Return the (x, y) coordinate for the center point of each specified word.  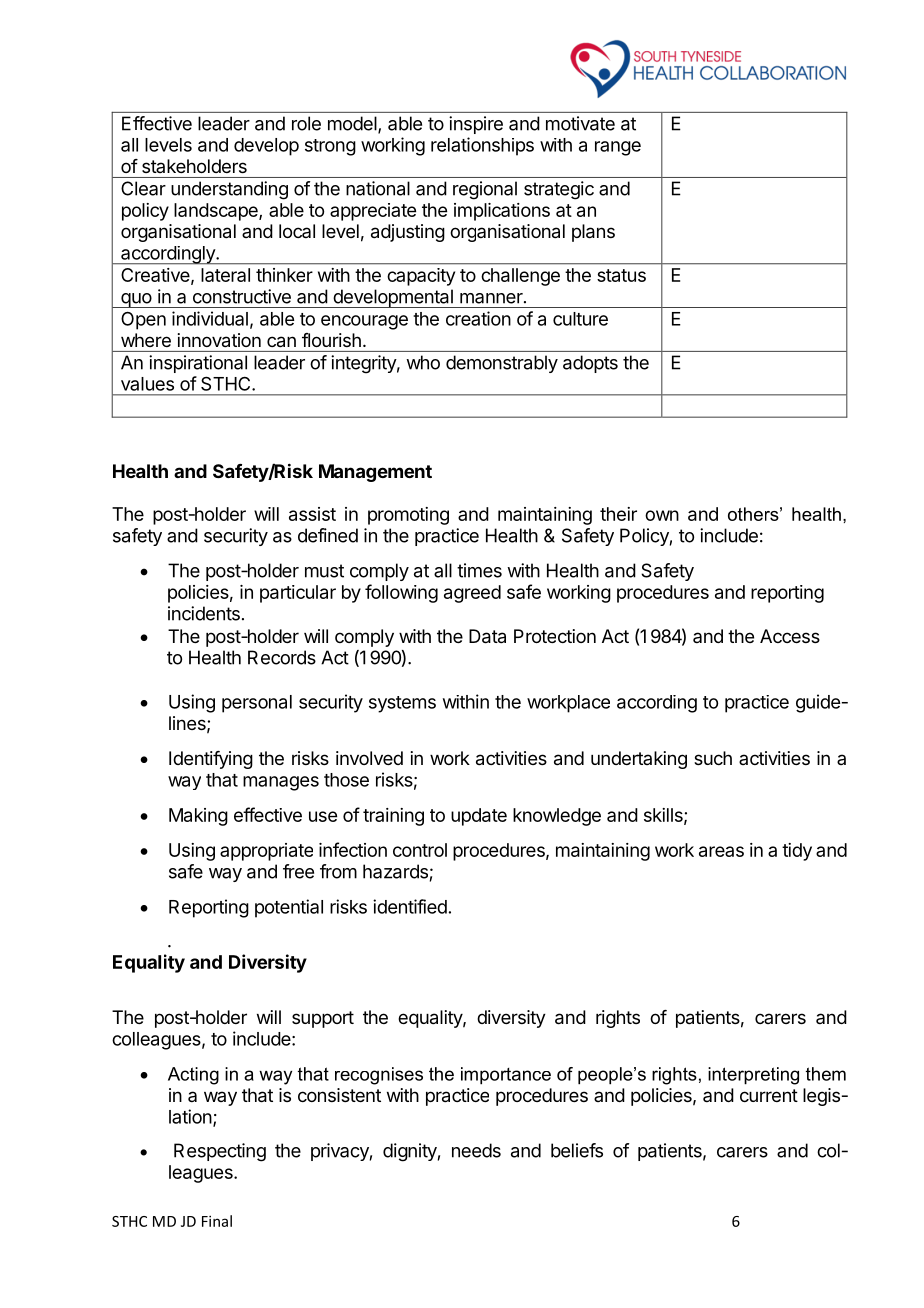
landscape (217, 212)
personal (257, 704)
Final (217, 1221)
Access (790, 636)
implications (502, 212)
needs (476, 1150)
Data (487, 636)
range (618, 148)
